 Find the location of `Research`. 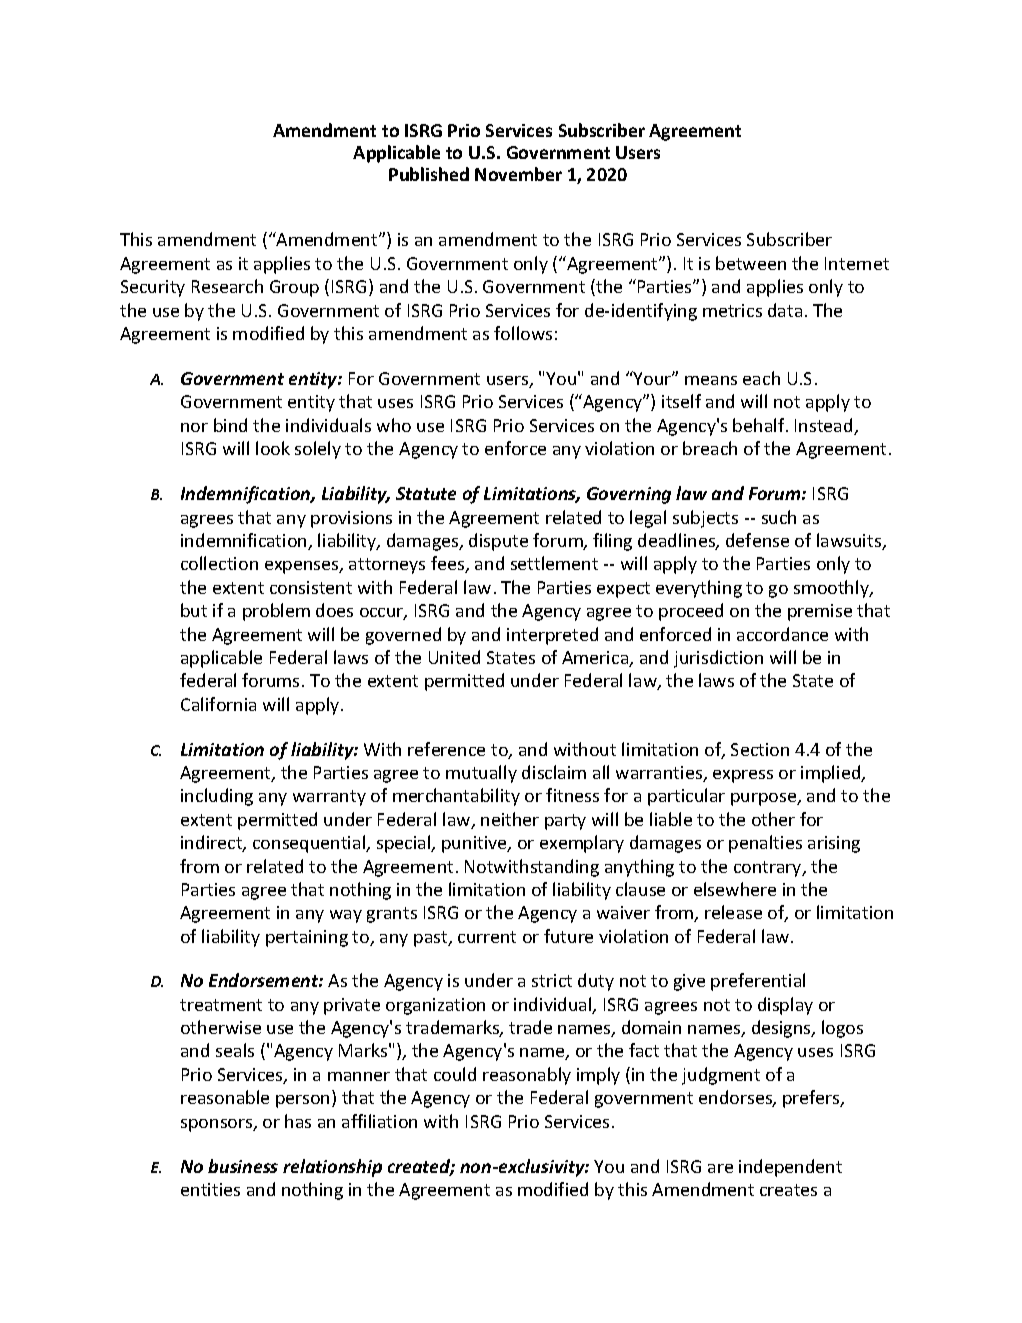

Research is located at coordinates (227, 286).
